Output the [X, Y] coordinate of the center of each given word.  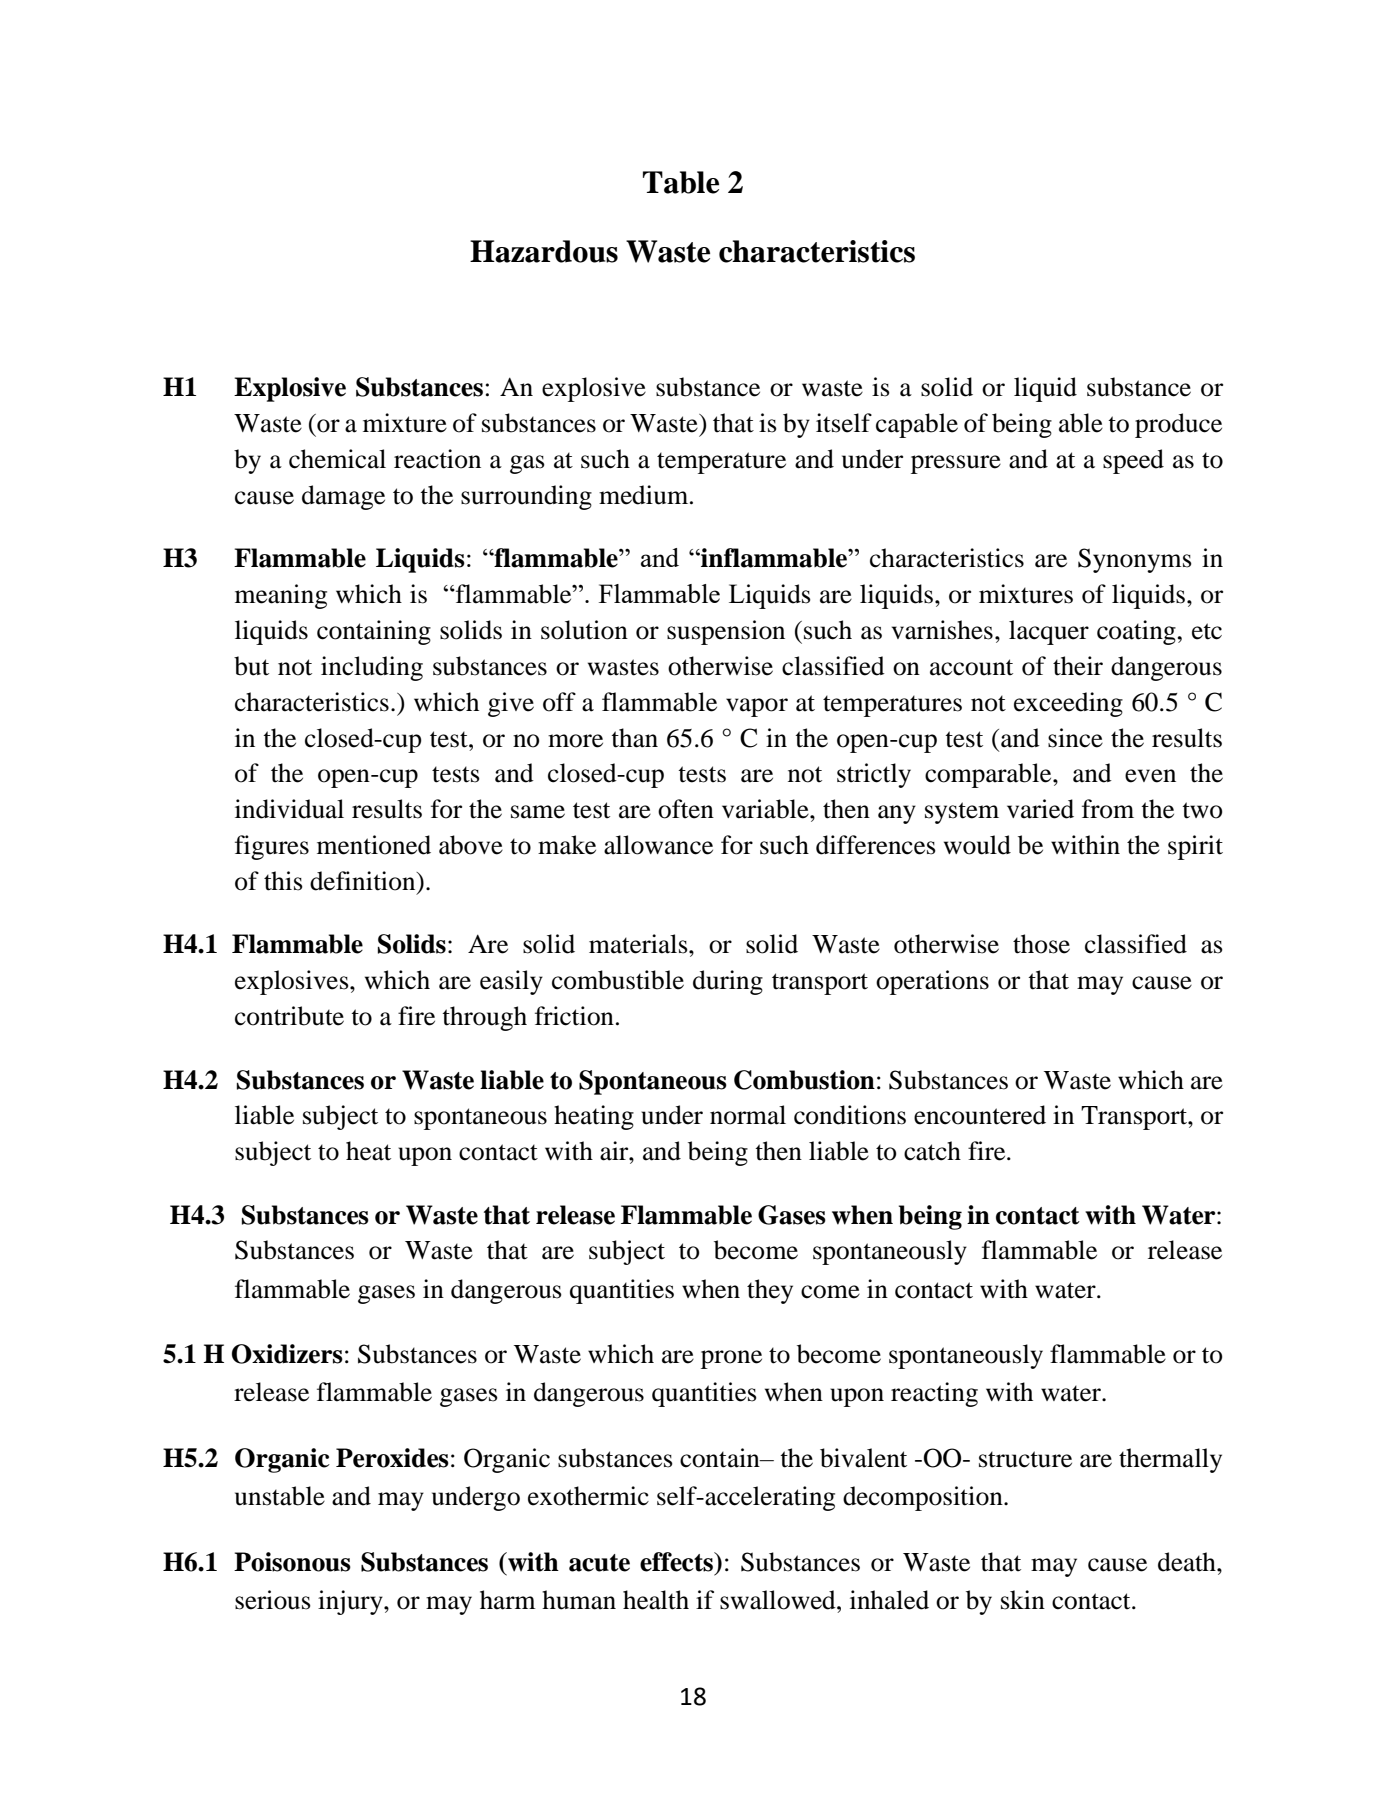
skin [1023, 1600]
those [1041, 944]
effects [678, 1562]
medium [645, 495]
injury [351, 1602]
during [728, 982]
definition [364, 881]
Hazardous [544, 251]
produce [1178, 425]
